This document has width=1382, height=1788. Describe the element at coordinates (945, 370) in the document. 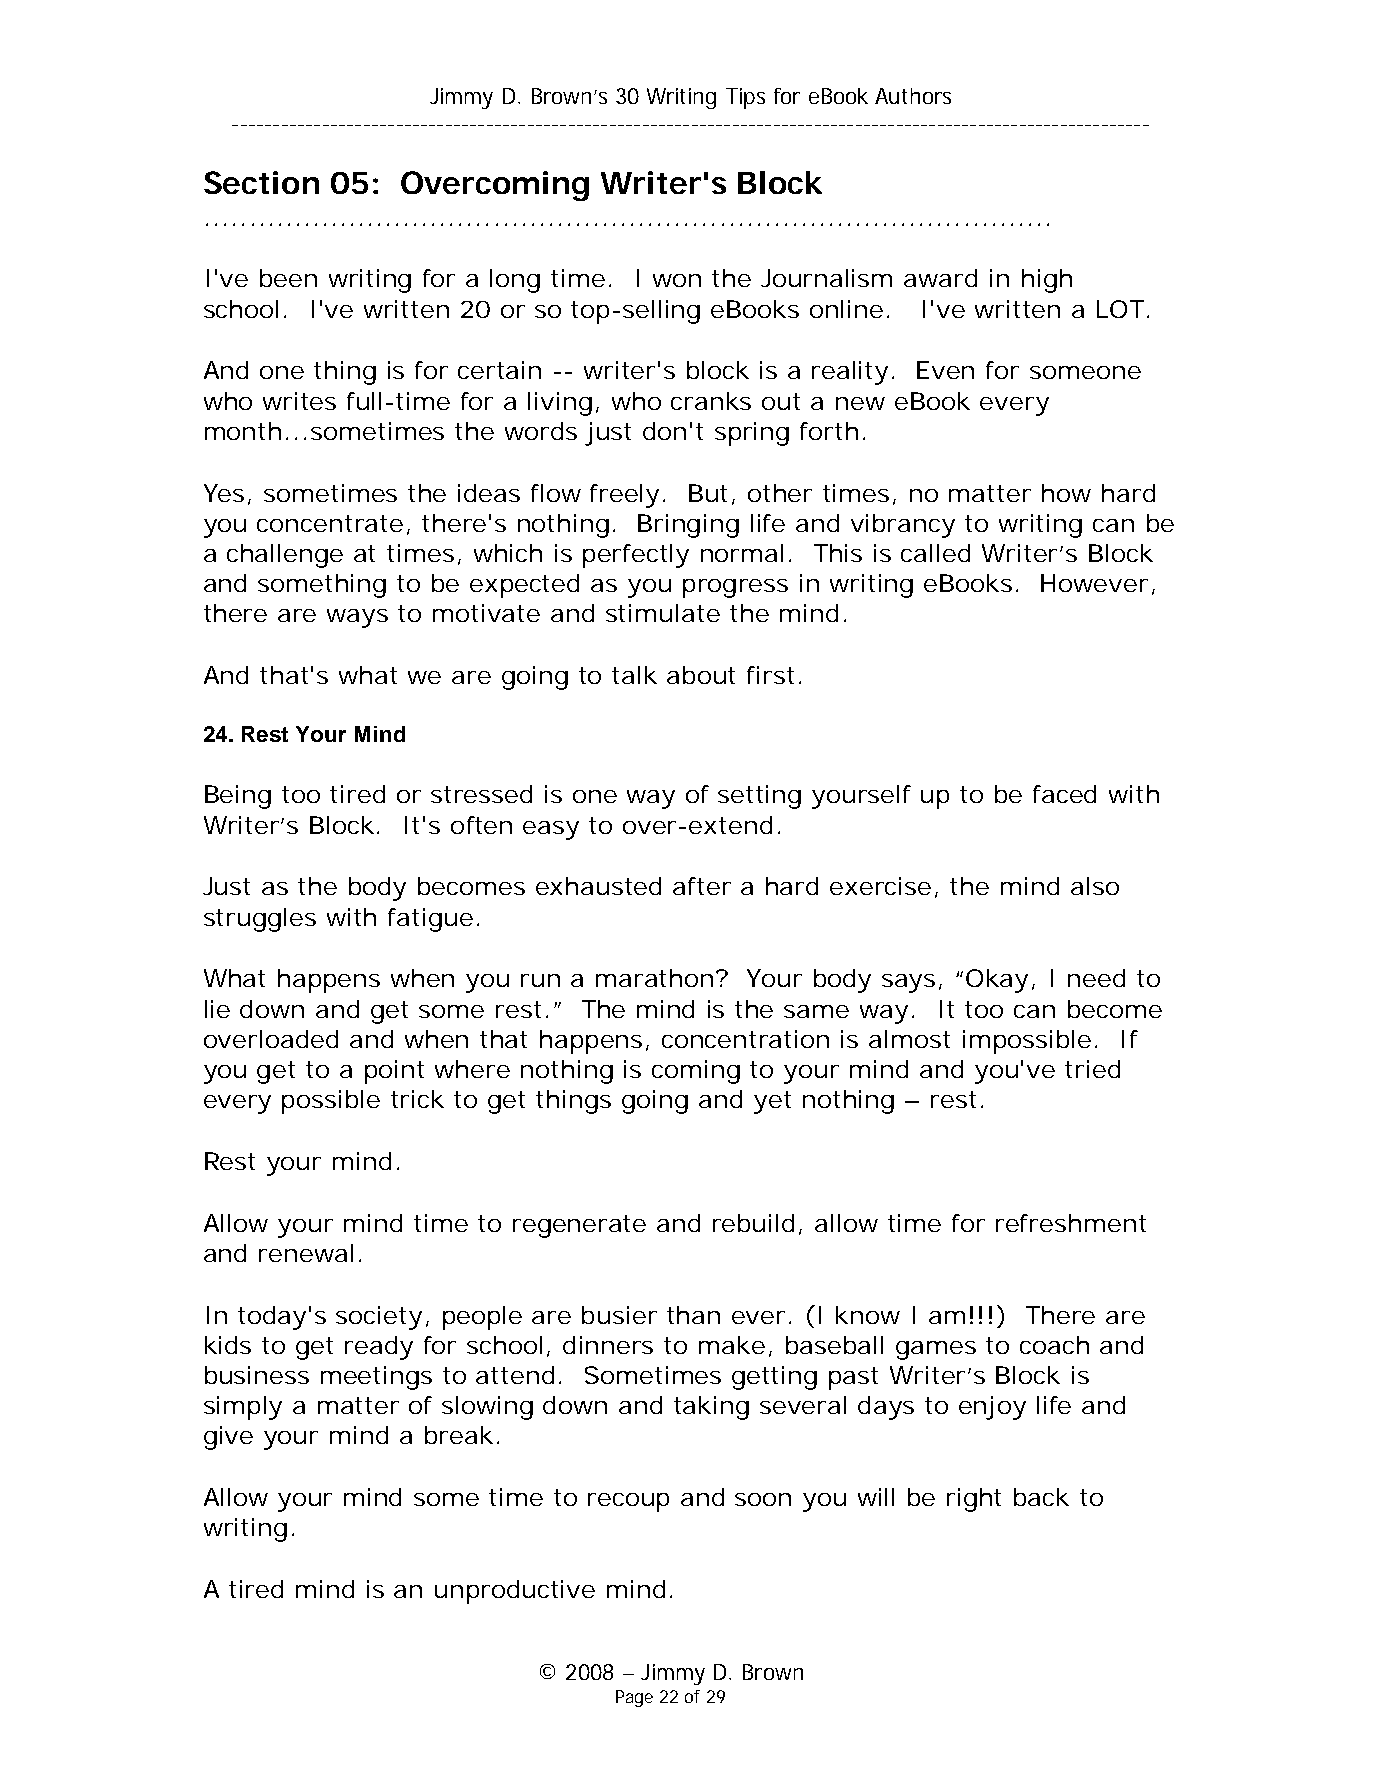

I see `Even` at that location.
